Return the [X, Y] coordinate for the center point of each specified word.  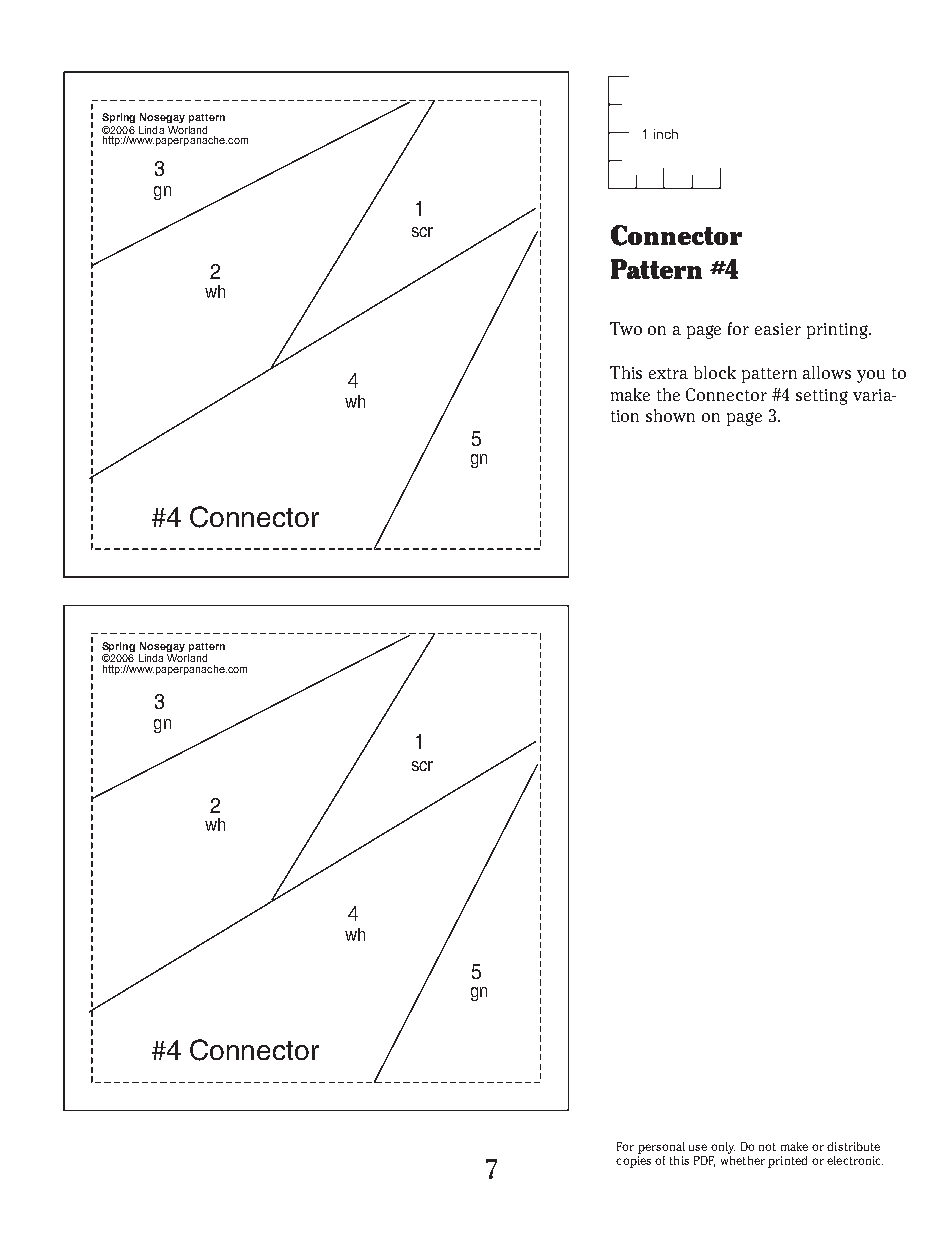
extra [668, 373]
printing [838, 331]
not [767, 1147]
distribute [853, 1146]
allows [827, 372]
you [871, 376]
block [715, 372]
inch [666, 134]
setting [822, 397]
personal [661, 1148]
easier [778, 329]
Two [626, 328]
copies [633, 1162]
